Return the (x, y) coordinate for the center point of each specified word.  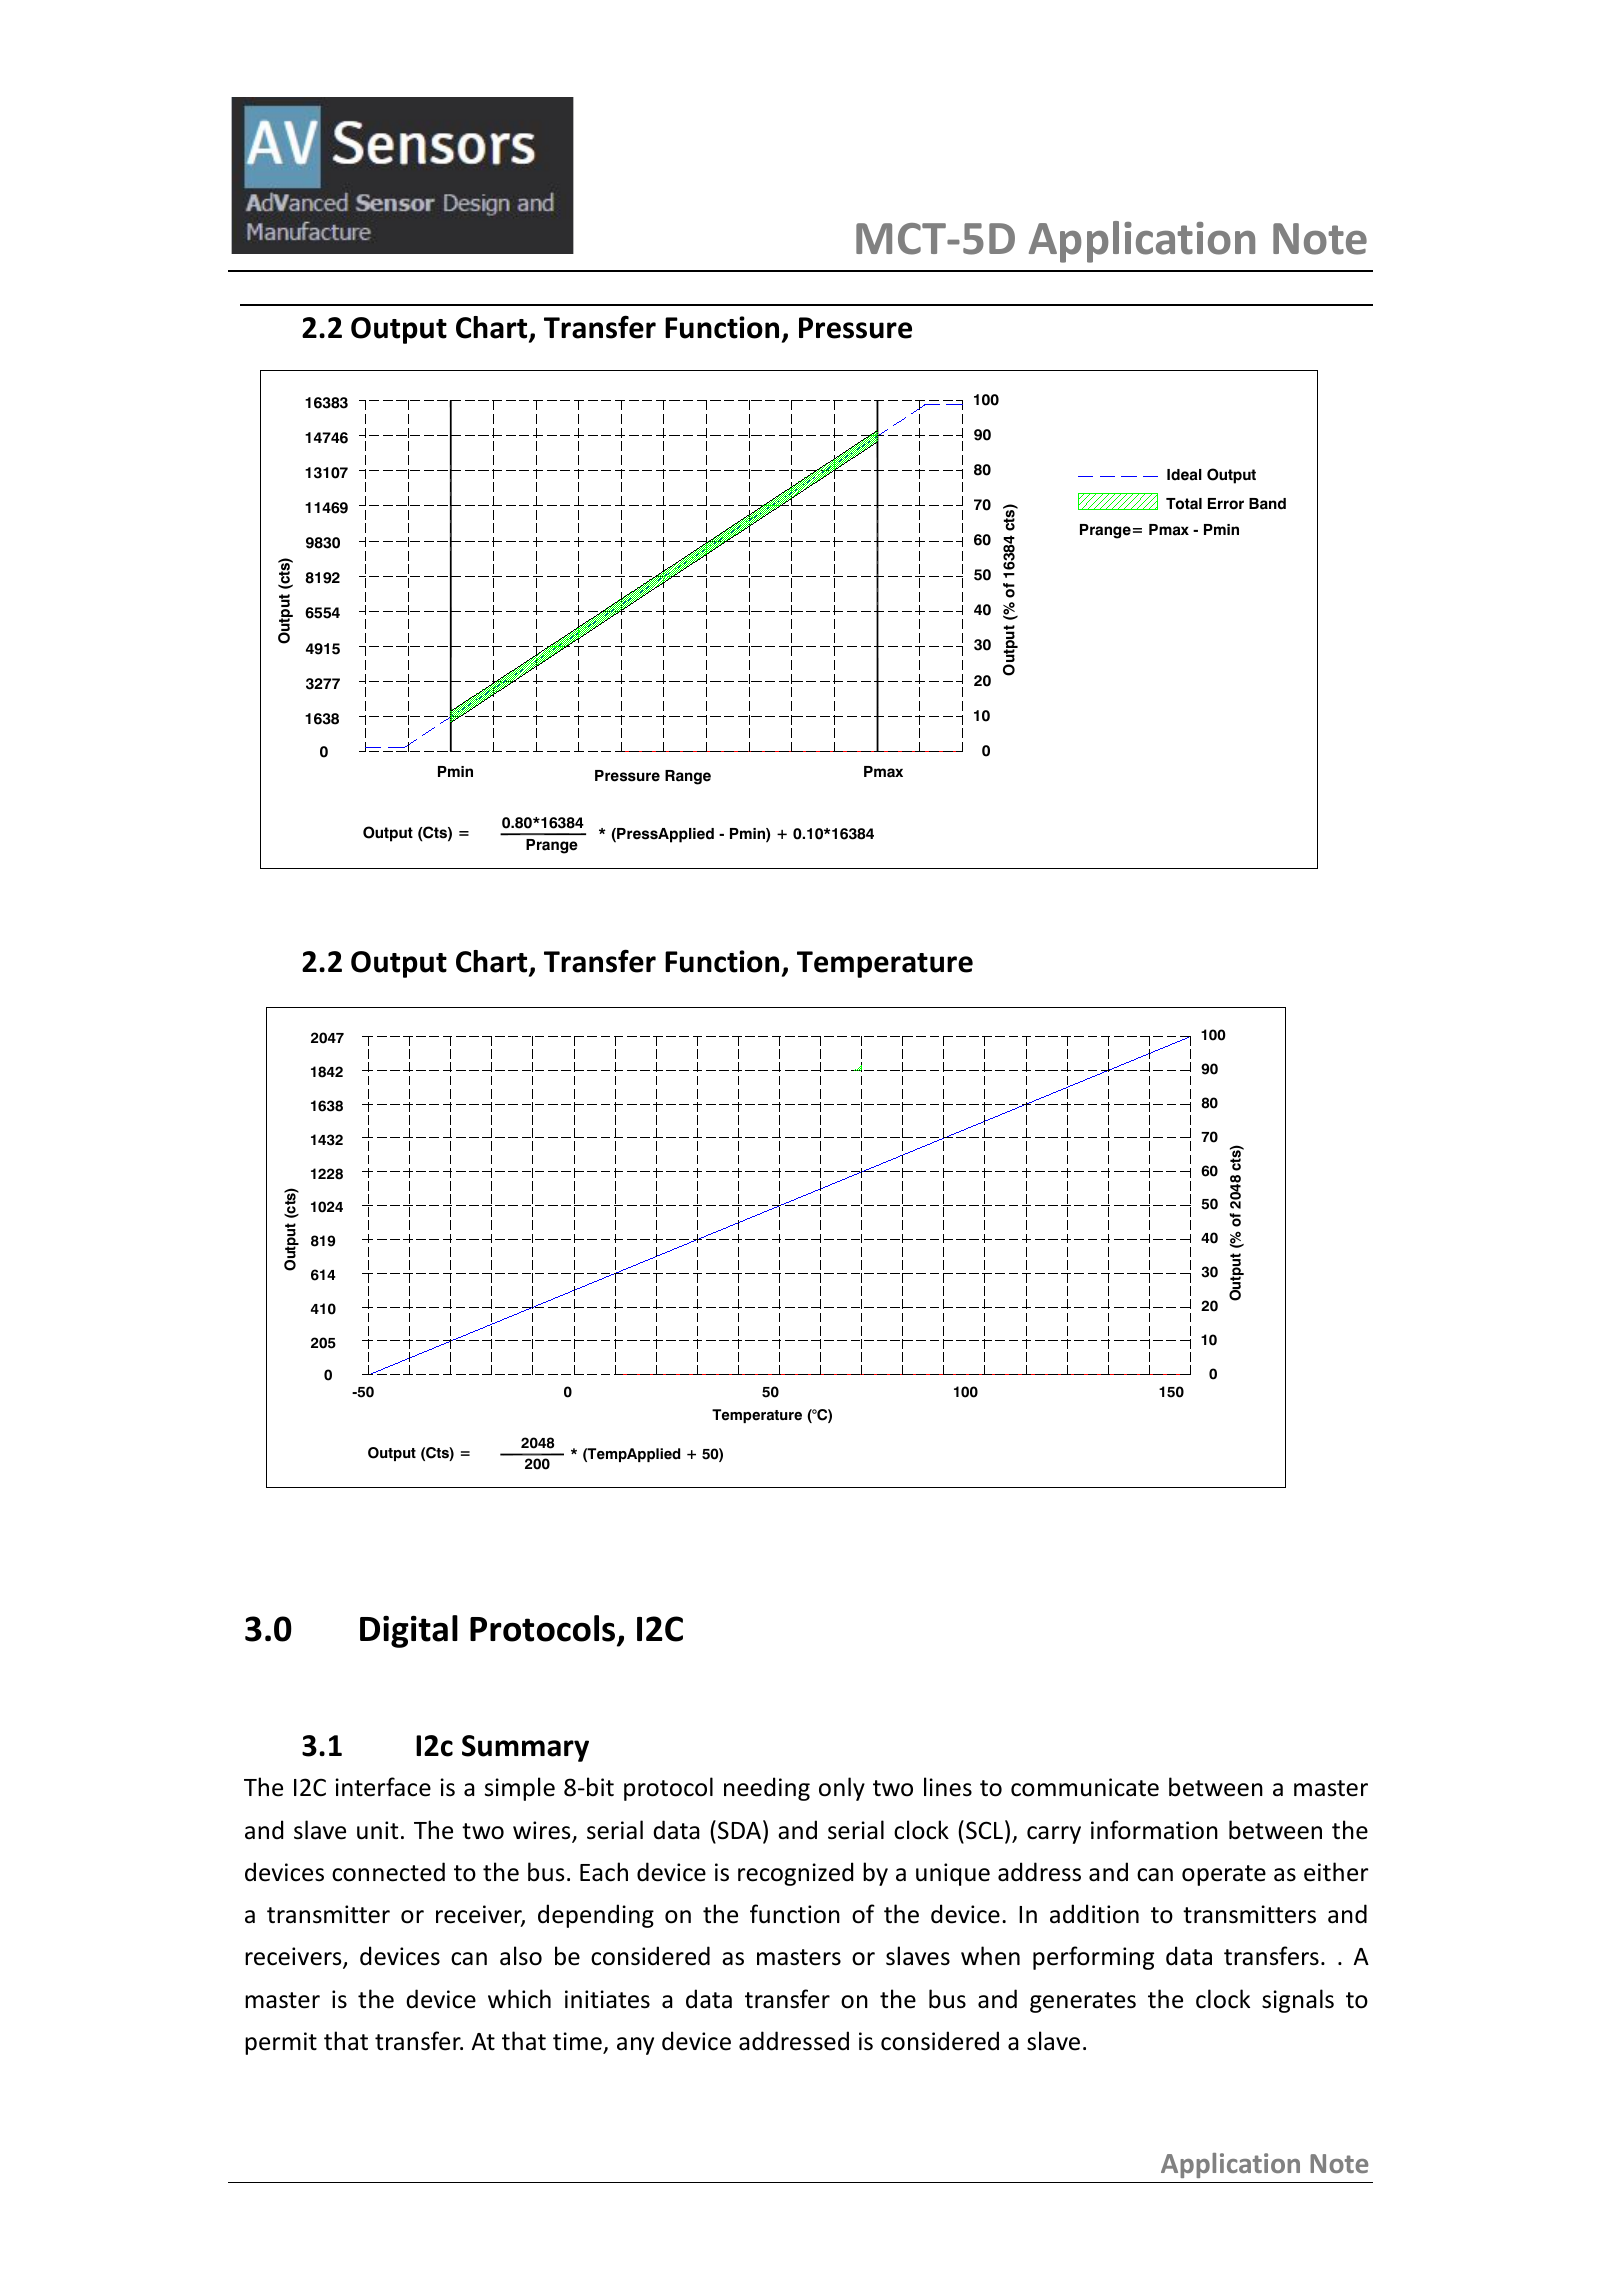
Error (1226, 504)
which (519, 1999)
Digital (409, 1631)
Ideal (1184, 475)
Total (1184, 504)
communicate (1085, 1787)
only (842, 1789)
